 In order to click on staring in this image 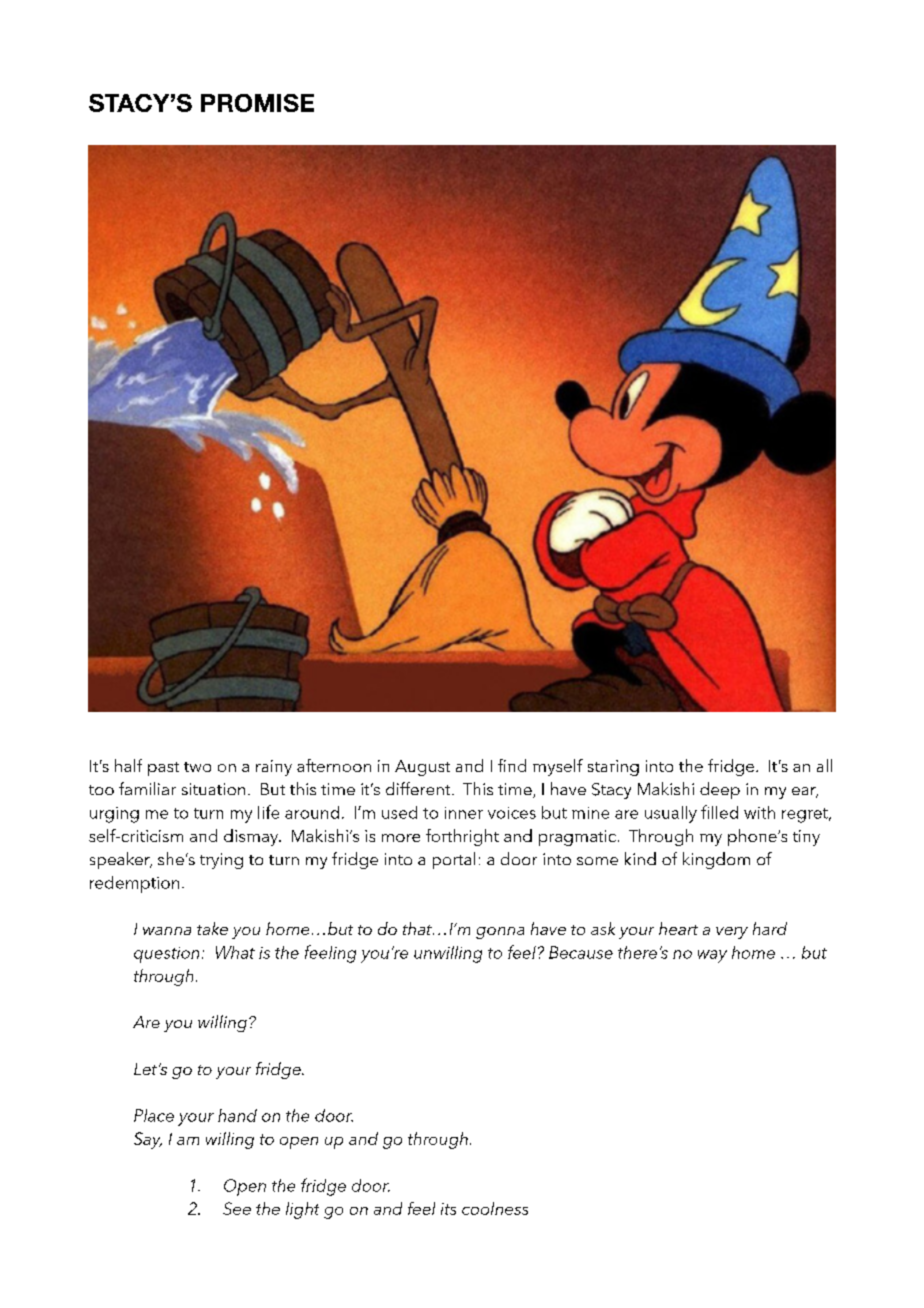, I will do `click(613, 768)`.
